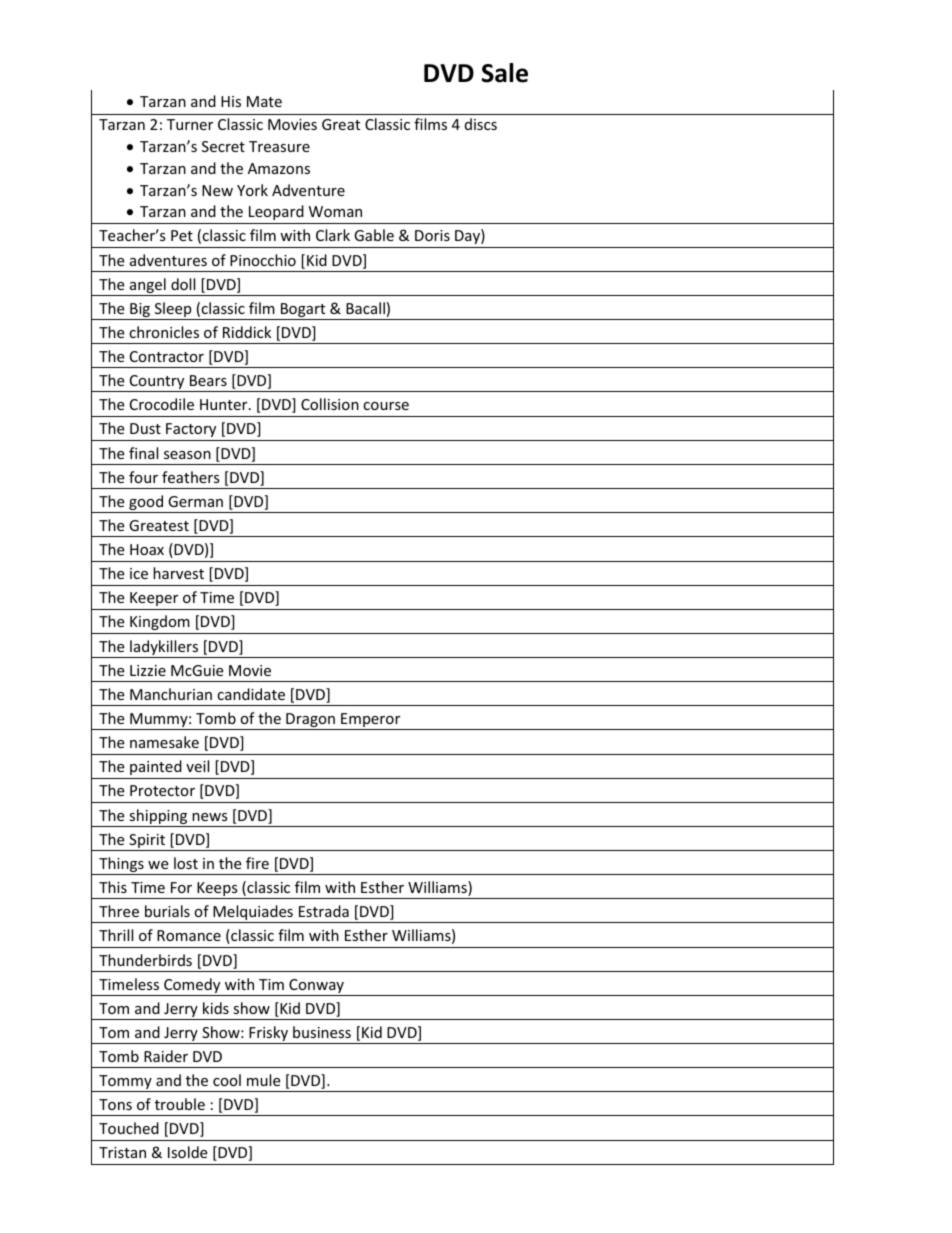  Describe the element at coordinates (143, 453) in the document. I see `final` at that location.
